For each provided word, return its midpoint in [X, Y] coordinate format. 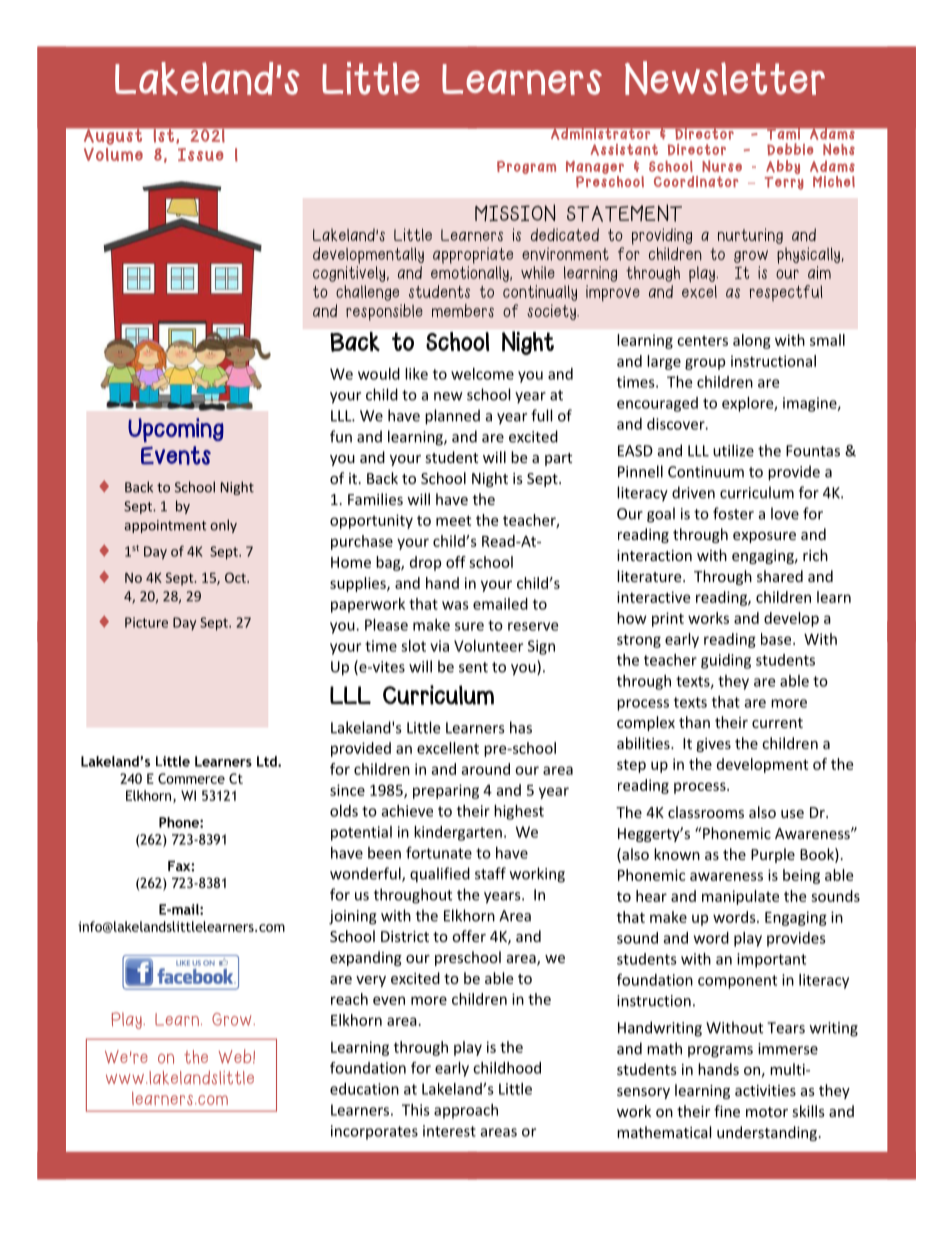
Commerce [191, 778]
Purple [773, 855]
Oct [236, 577]
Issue [201, 154]
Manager [595, 167]
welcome [482, 374]
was [455, 605]
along [752, 341]
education [364, 1089]
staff [490, 873]
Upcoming [176, 430]
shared [780, 576]
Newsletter [725, 78]
